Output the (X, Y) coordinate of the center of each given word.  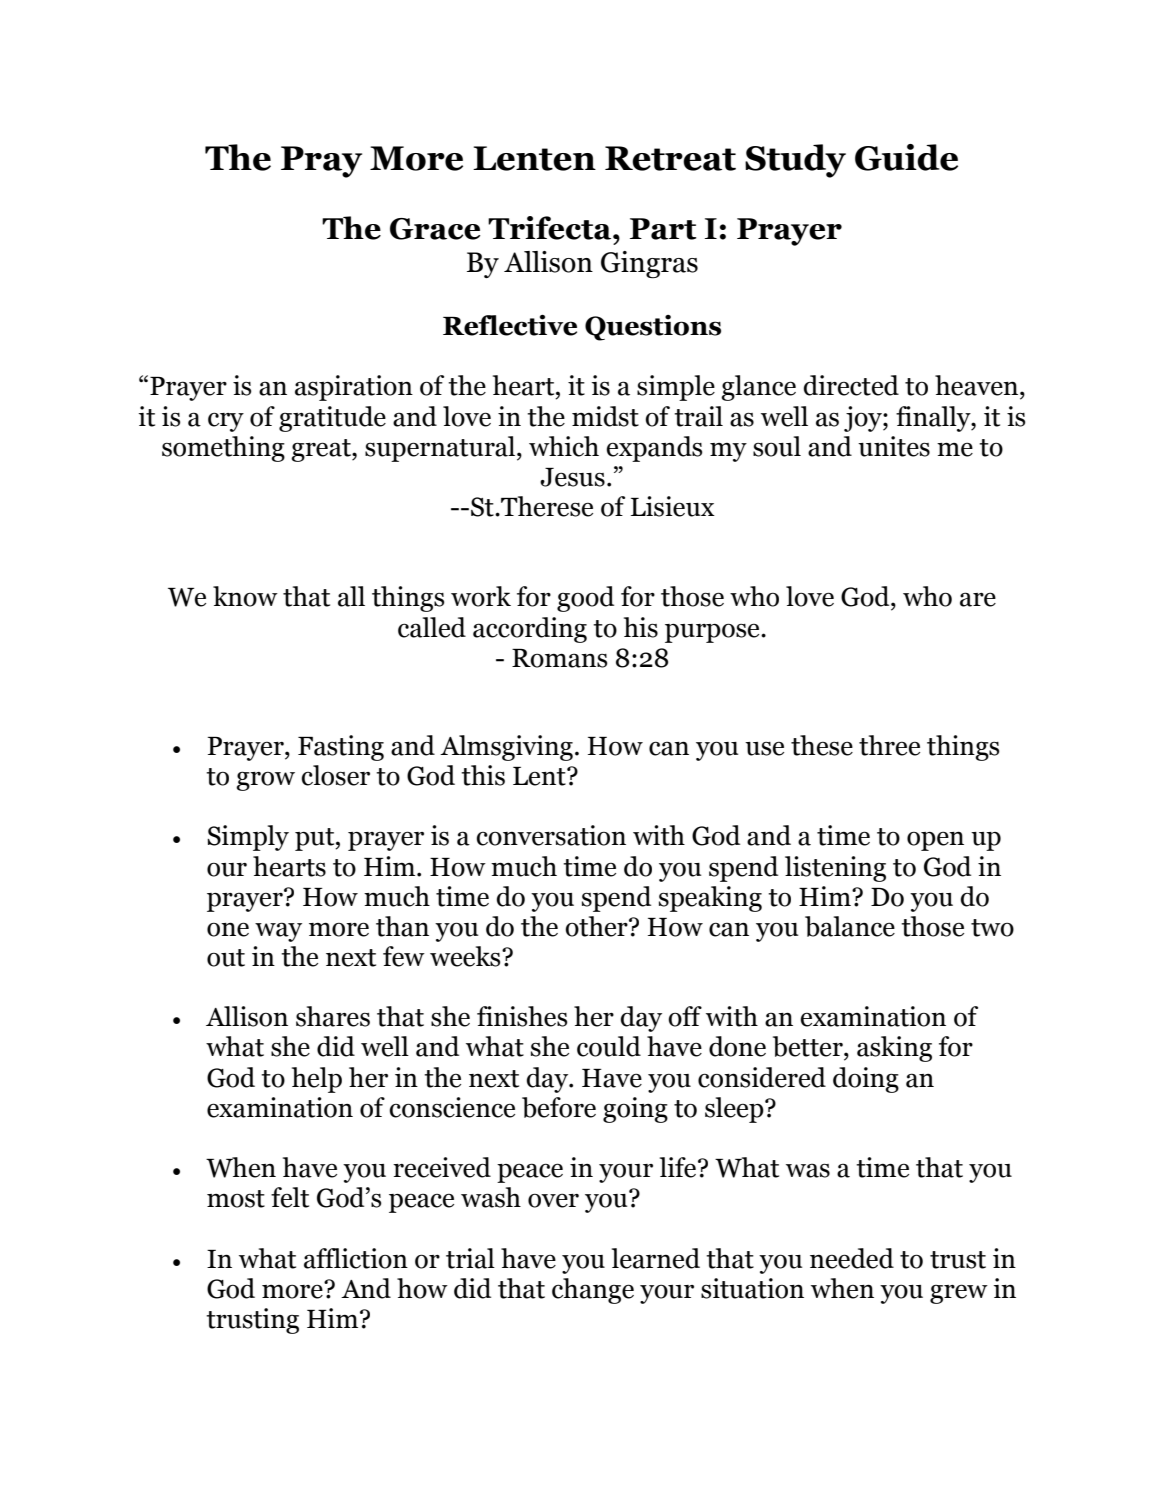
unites (894, 446)
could (609, 1046)
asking (894, 1049)
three (889, 745)
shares (333, 1016)
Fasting (341, 748)
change (593, 1291)
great (322, 450)
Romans (559, 658)
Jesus (572, 477)
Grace (435, 229)
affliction (356, 1258)
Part (663, 229)
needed (852, 1258)
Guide (906, 157)
